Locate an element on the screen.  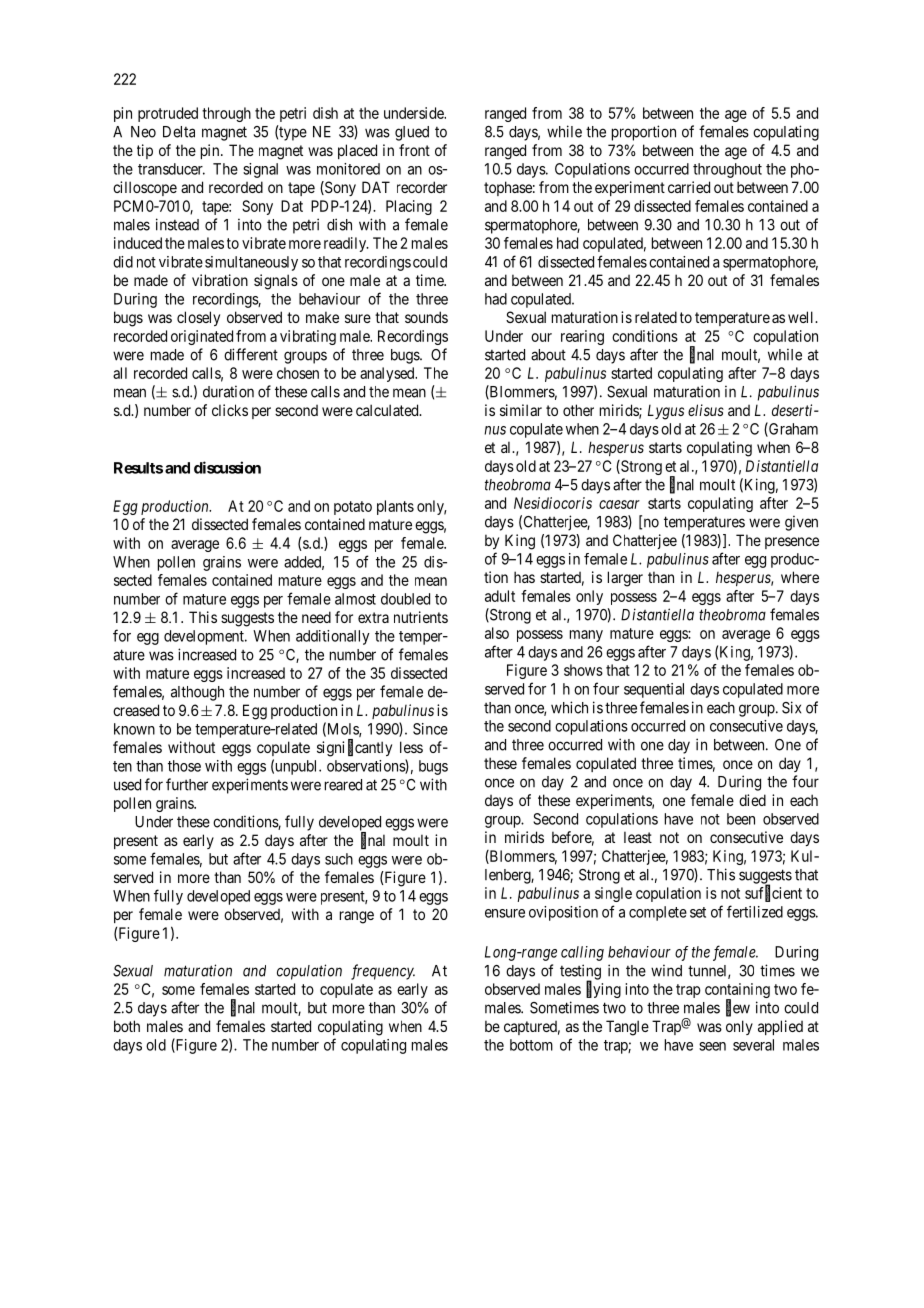
Delta is located at coordinates (179, 132).
